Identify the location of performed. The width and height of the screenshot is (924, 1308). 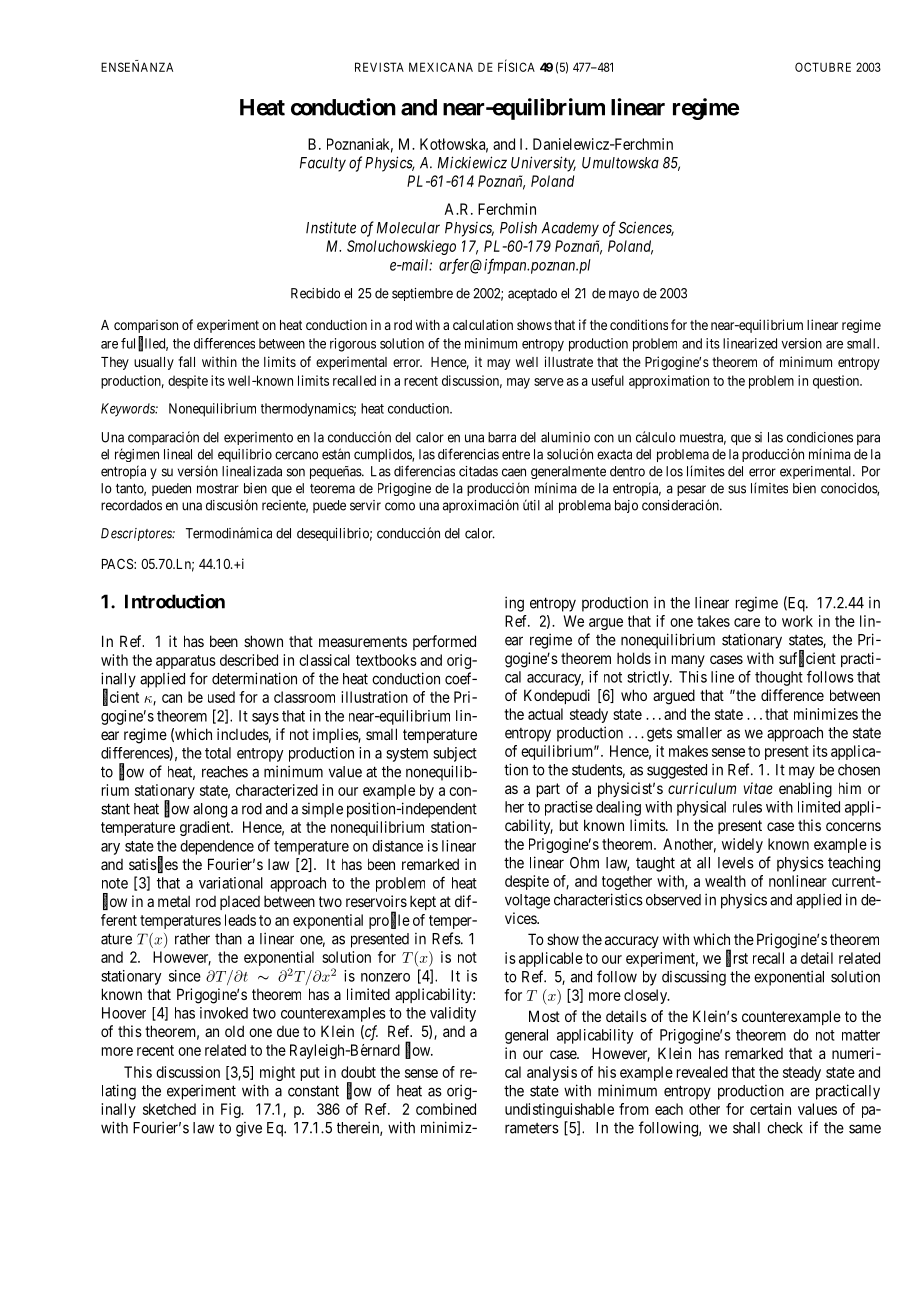
(444, 642).
